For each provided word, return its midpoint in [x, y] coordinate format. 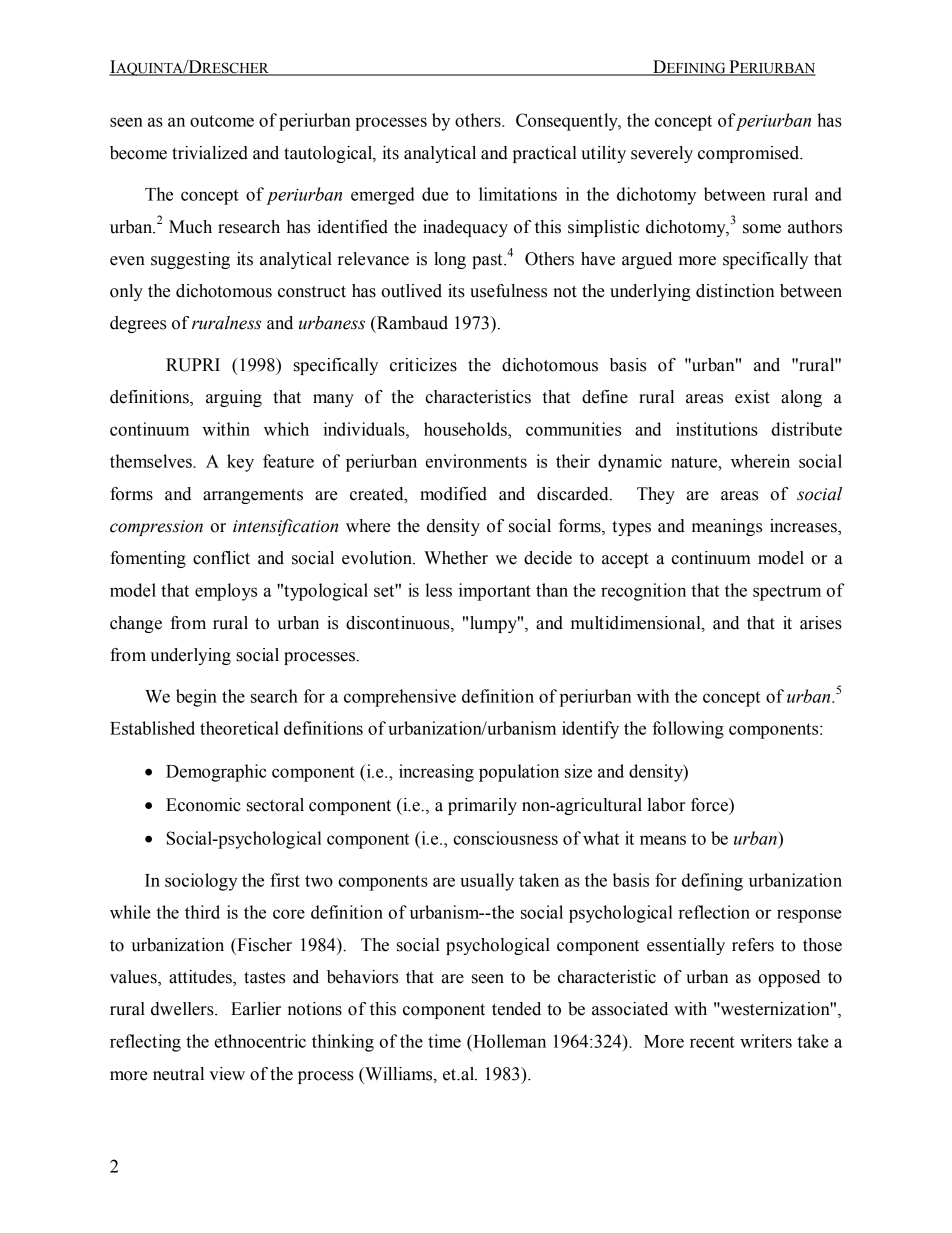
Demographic [216, 773]
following [688, 730]
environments [476, 461]
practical [545, 154]
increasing [436, 773]
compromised [750, 154]
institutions [717, 429]
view [227, 1074]
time [444, 1041]
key [240, 463]
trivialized [210, 153]
